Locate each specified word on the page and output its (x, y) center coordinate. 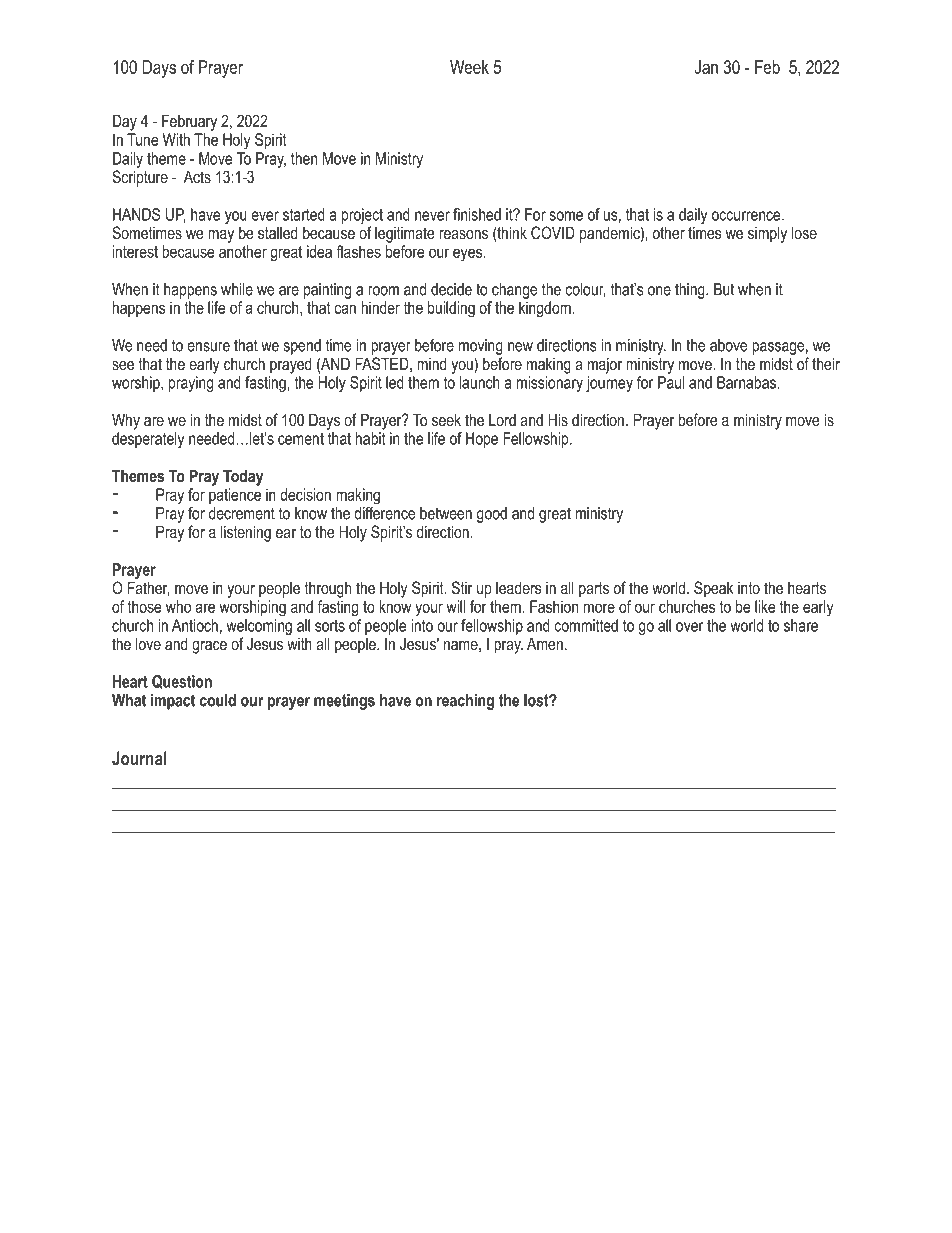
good (492, 515)
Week (469, 67)
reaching (465, 702)
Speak (714, 589)
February (189, 122)
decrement (242, 513)
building (451, 309)
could (218, 700)
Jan (706, 67)
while (237, 289)
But (724, 289)
